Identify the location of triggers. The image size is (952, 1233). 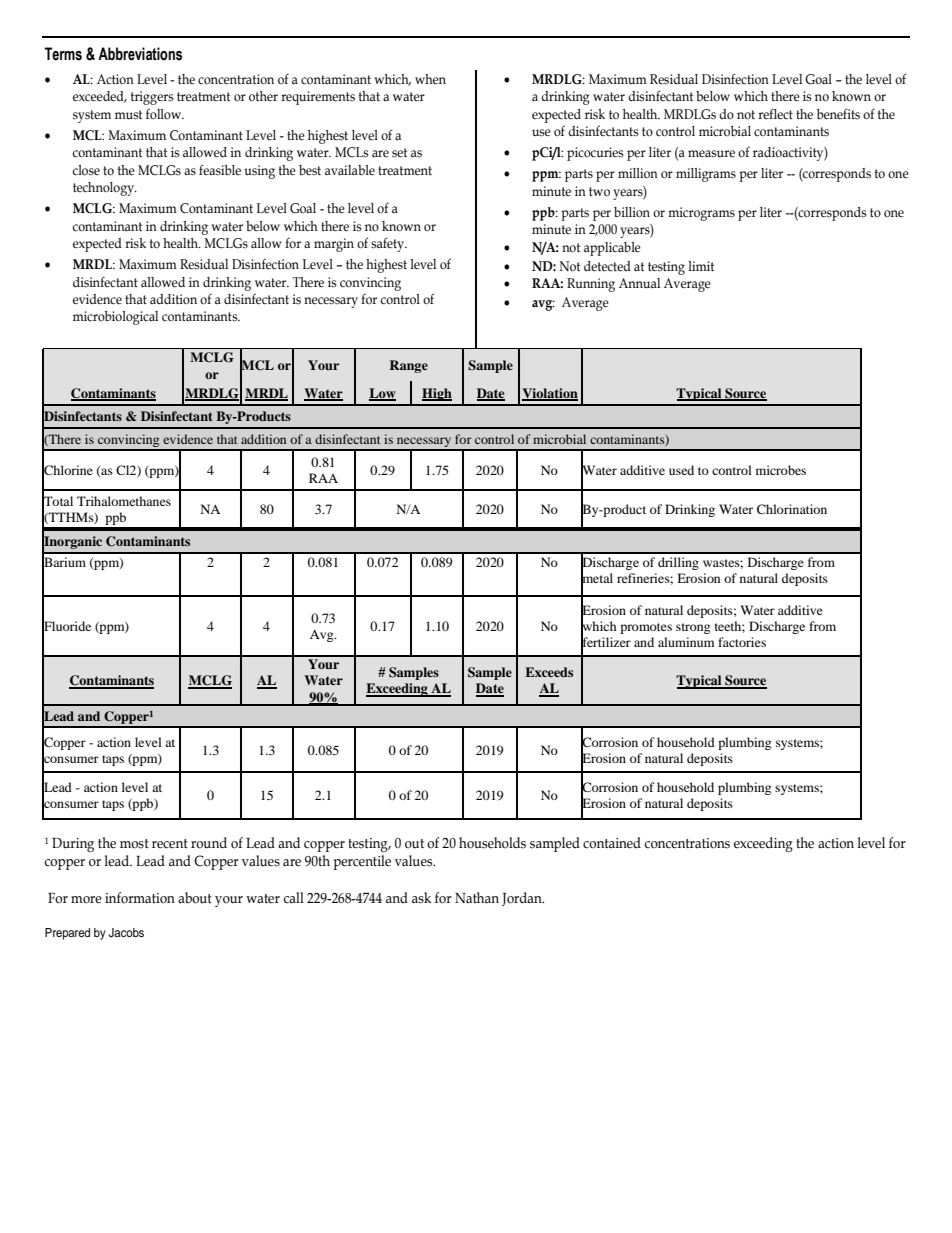
(152, 98).
